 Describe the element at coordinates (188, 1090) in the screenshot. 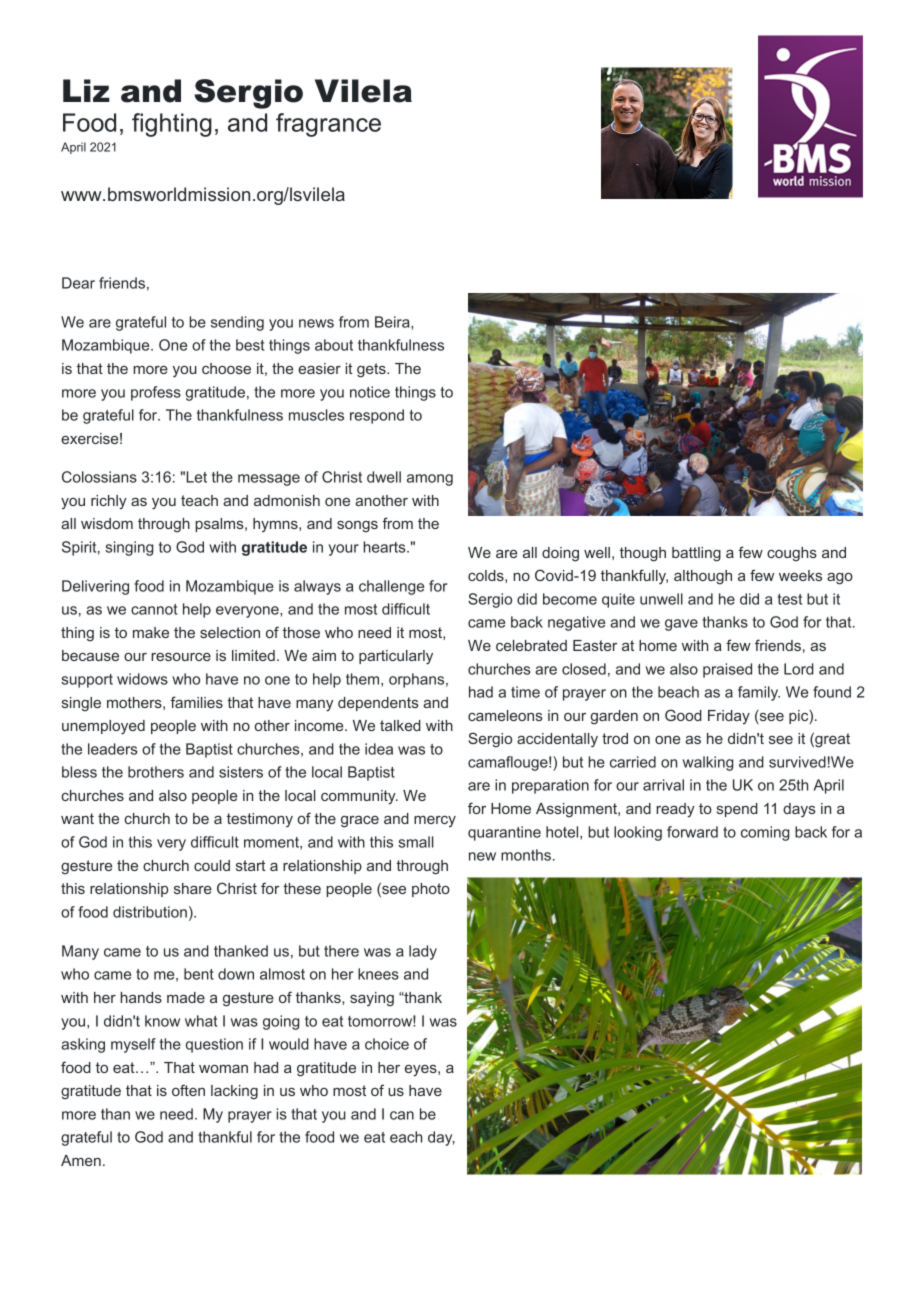

I see `often` at that location.
